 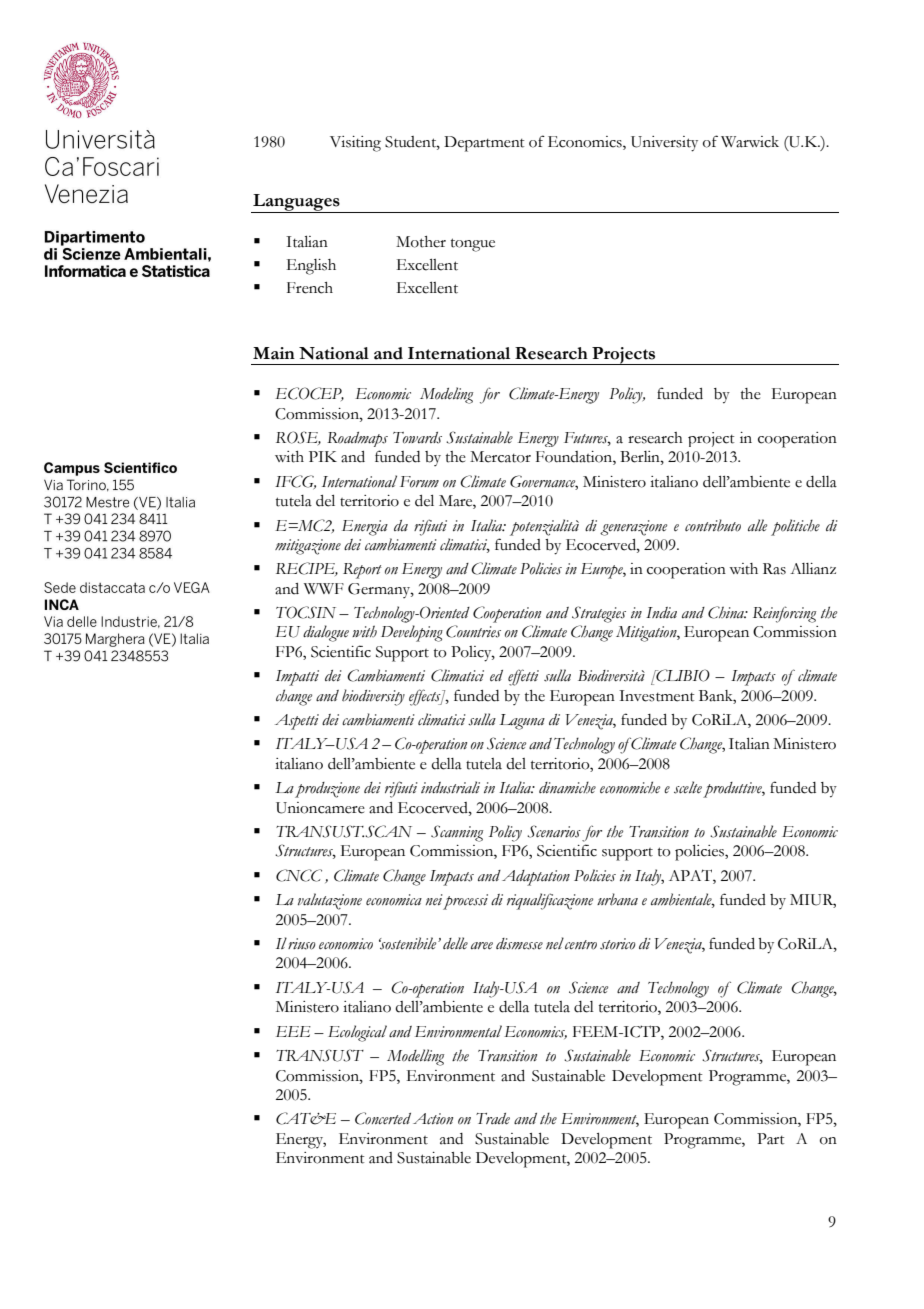 I want to click on effetti, so click(x=523, y=677).
